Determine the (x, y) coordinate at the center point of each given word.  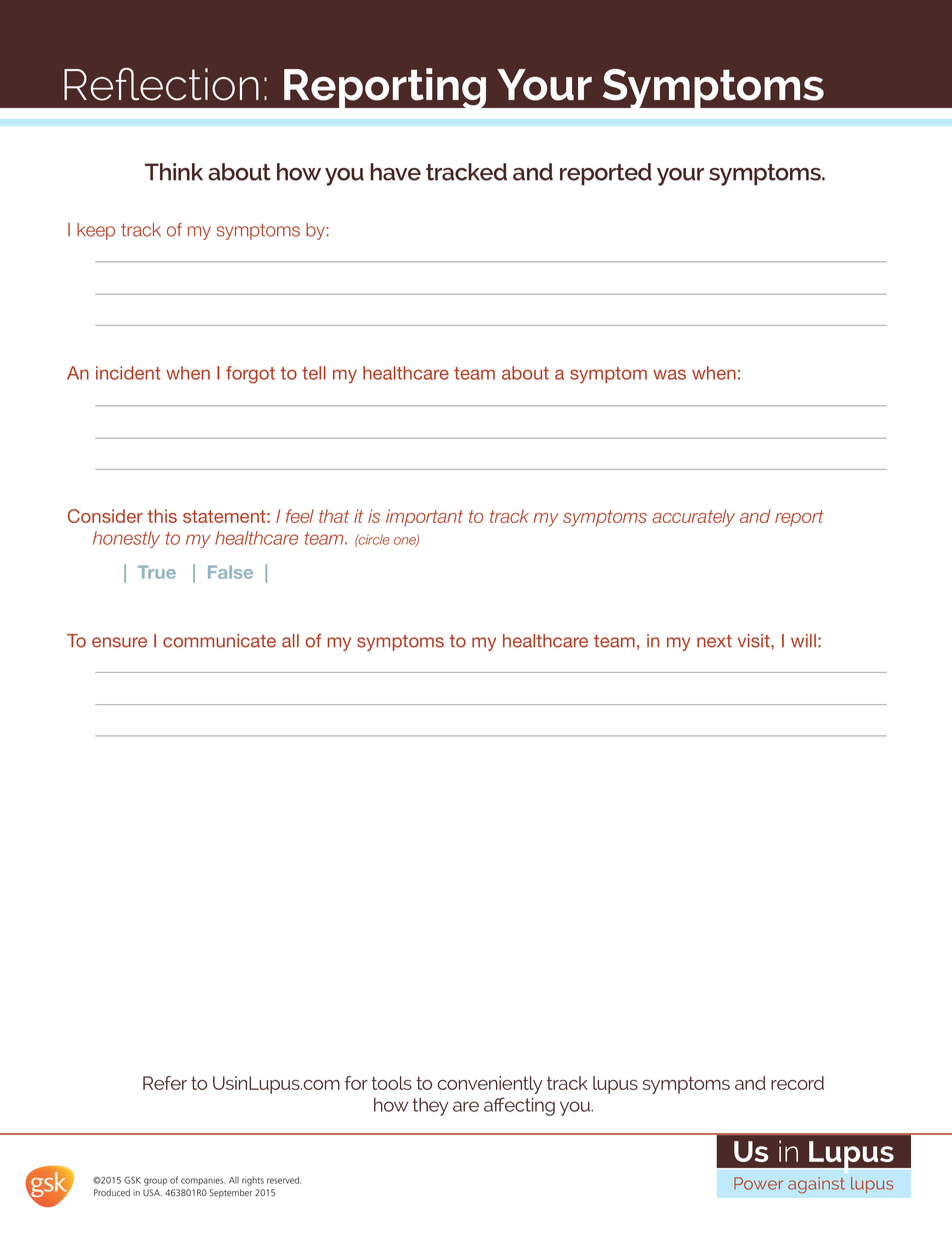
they (430, 1107)
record (797, 1083)
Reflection (161, 84)
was (669, 374)
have (395, 172)
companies (203, 1181)
